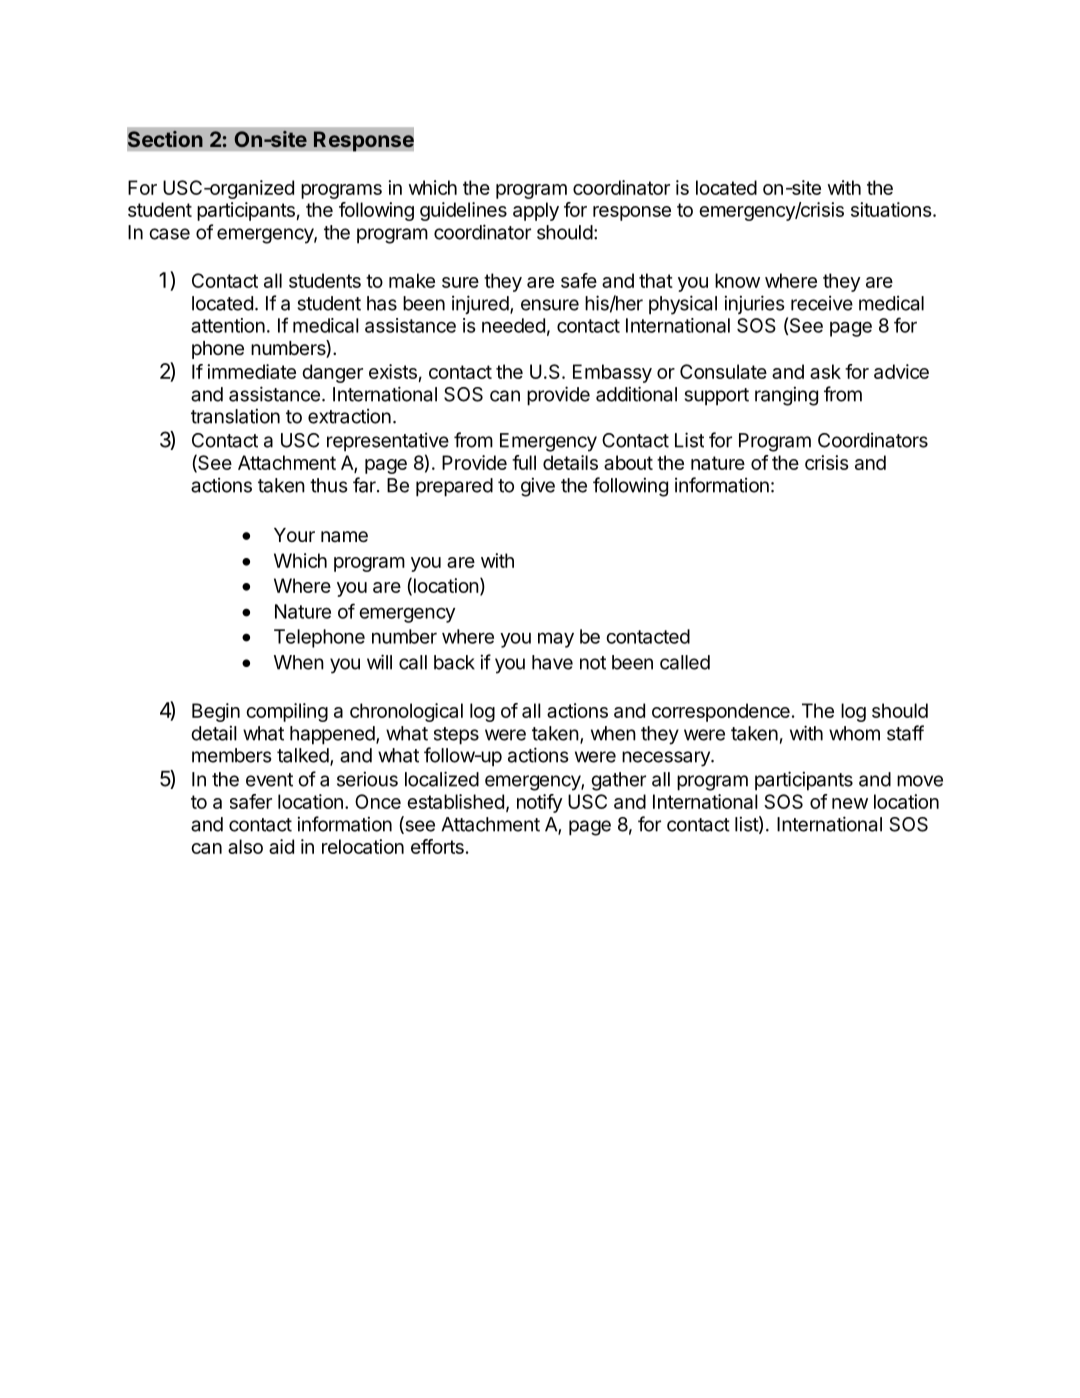 The image size is (1080, 1398). What do you see at coordinates (245, 846) in the page?
I see `also` at bounding box center [245, 846].
